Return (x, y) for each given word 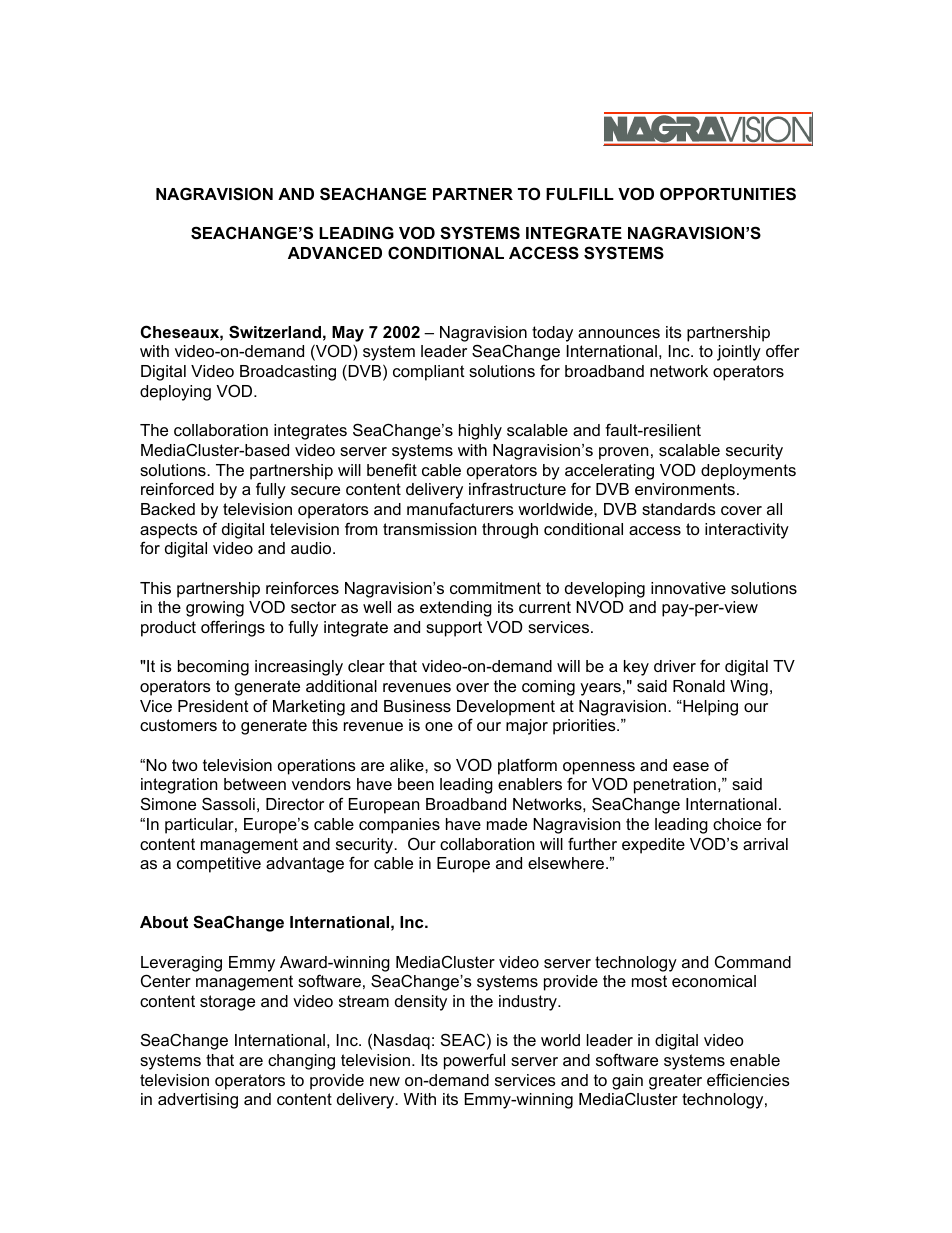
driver (675, 666)
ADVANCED (335, 252)
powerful (474, 1061)
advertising (198, 1101)
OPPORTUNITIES (728, 193)
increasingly (299, 668)
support (454, 629)
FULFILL (580, 194)
